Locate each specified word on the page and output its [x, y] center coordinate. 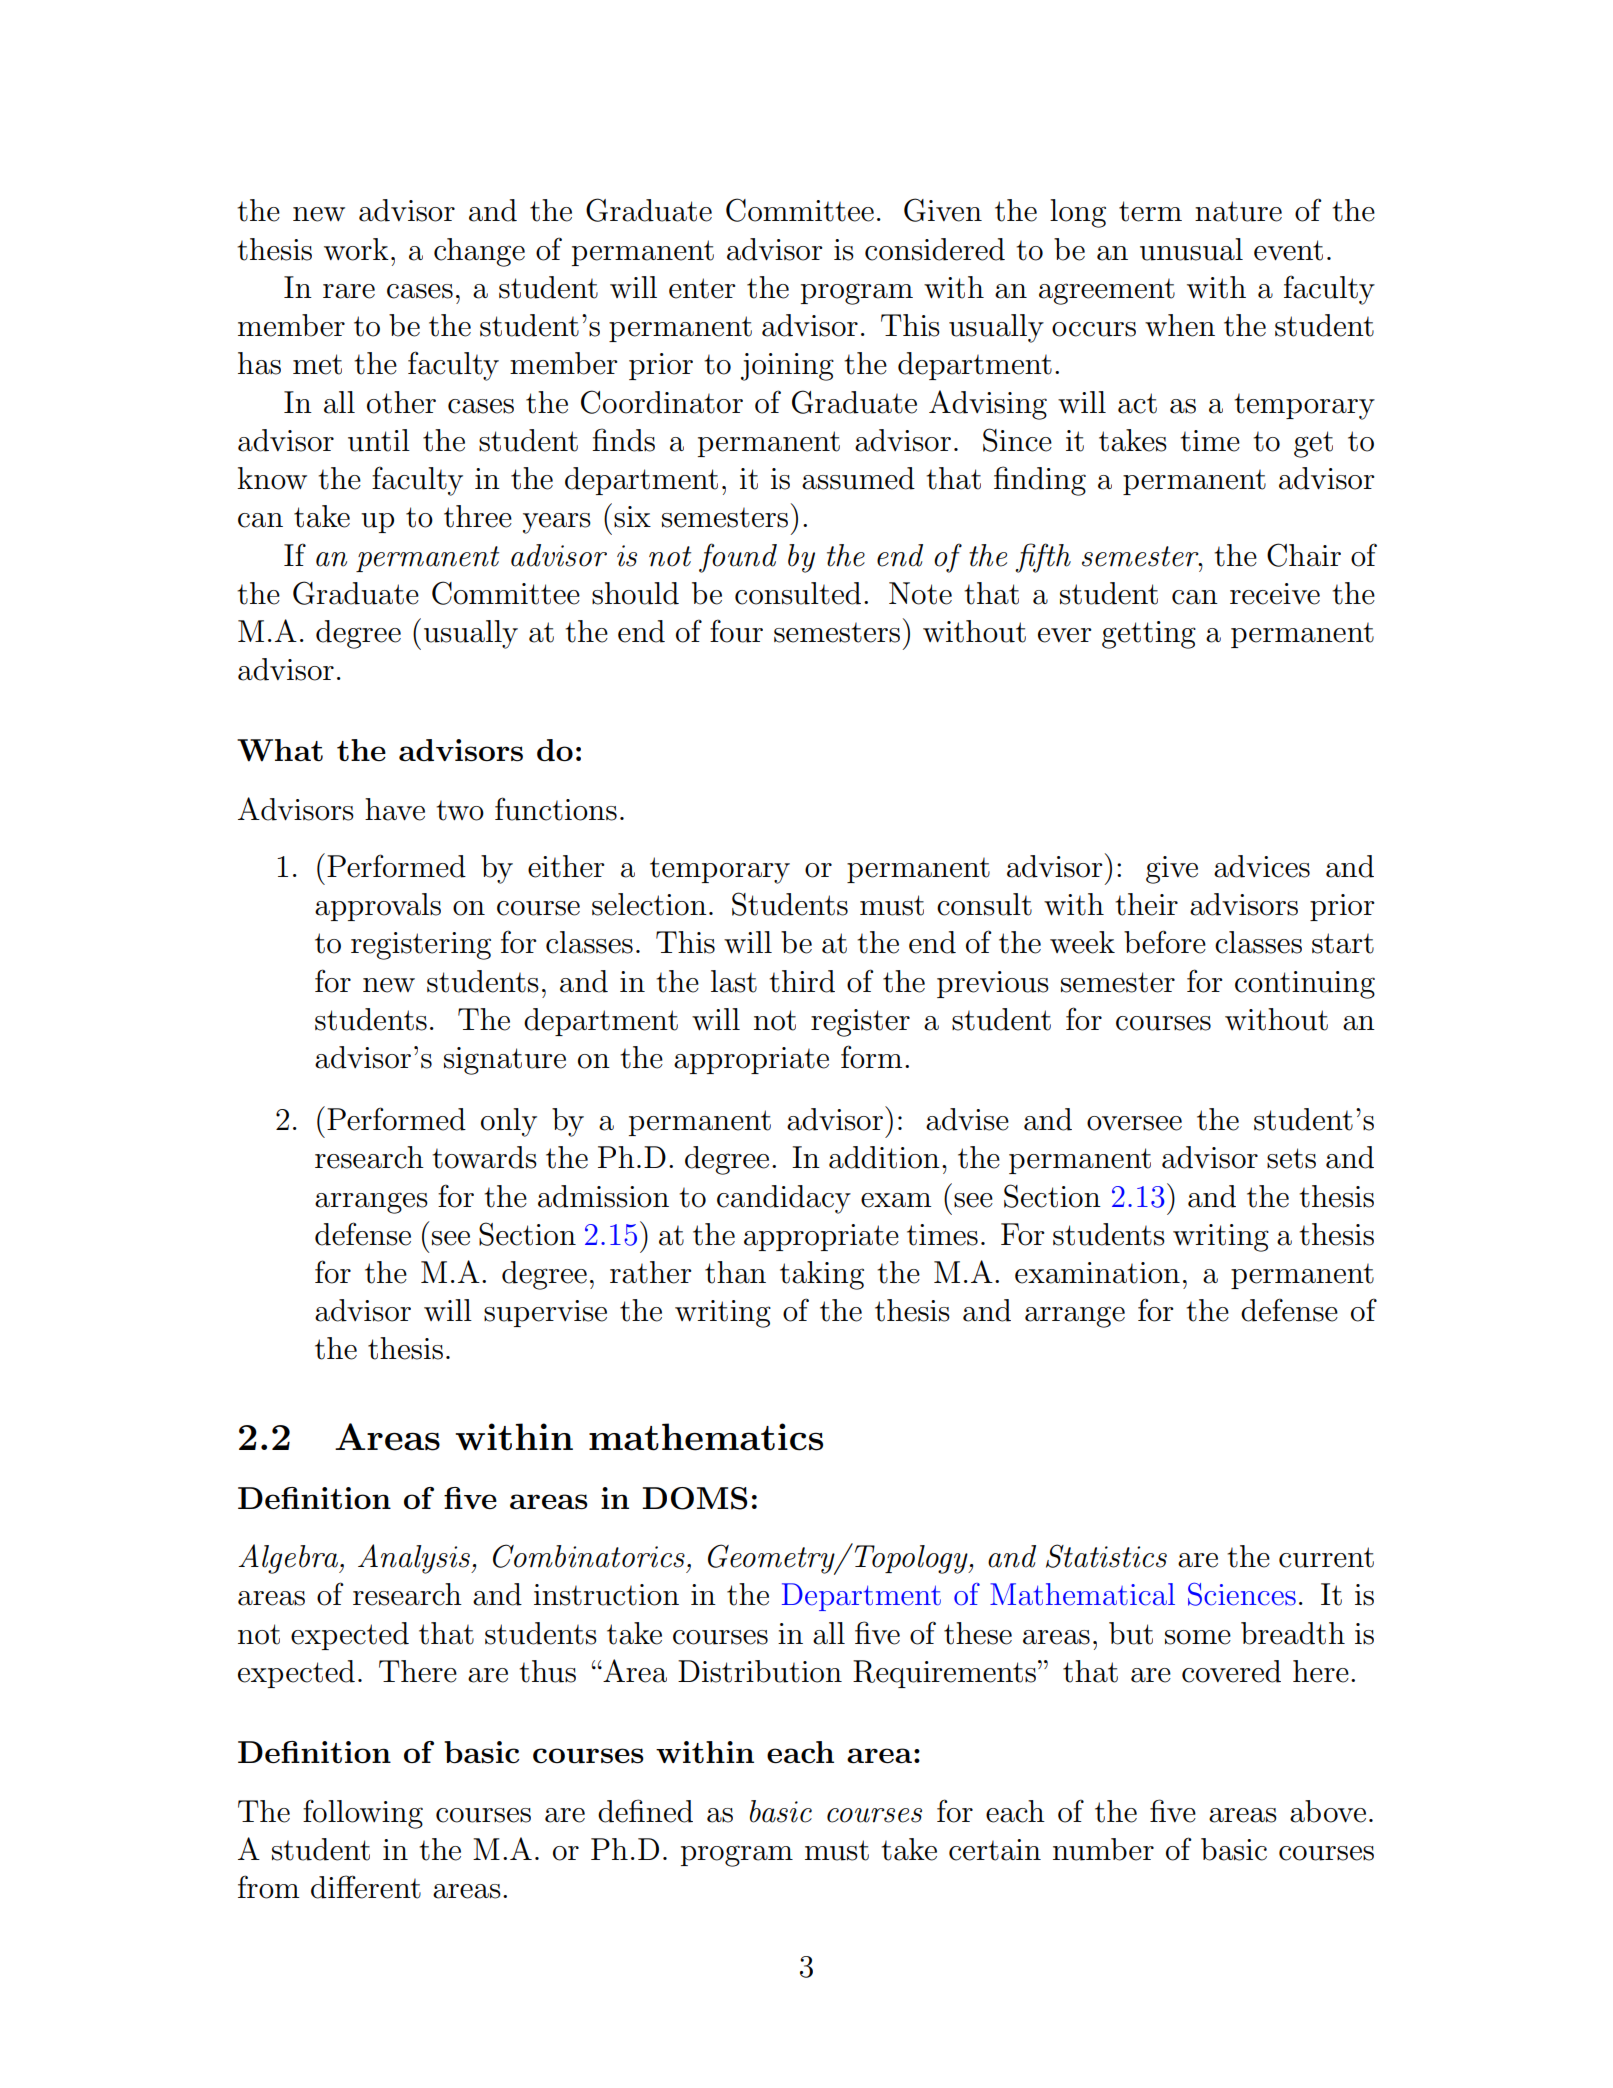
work [356, 249]
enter [702, 288]
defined [645, 1811]
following [363, 1814]
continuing [1305, 985]
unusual [1191, 249]
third [802, 981]
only [509, 1122]
